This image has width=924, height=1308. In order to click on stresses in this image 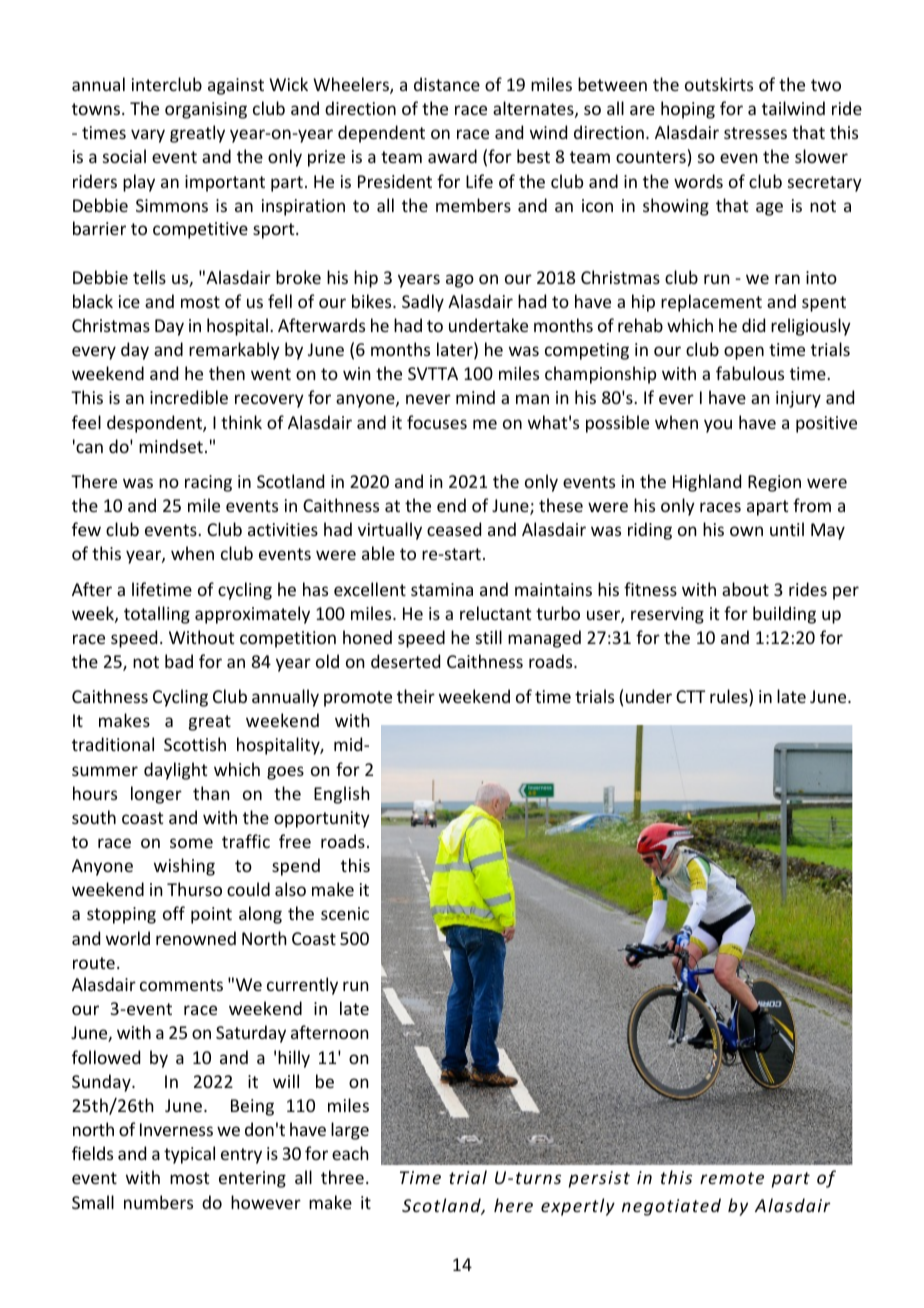, I will do `click(755, 133)`.
